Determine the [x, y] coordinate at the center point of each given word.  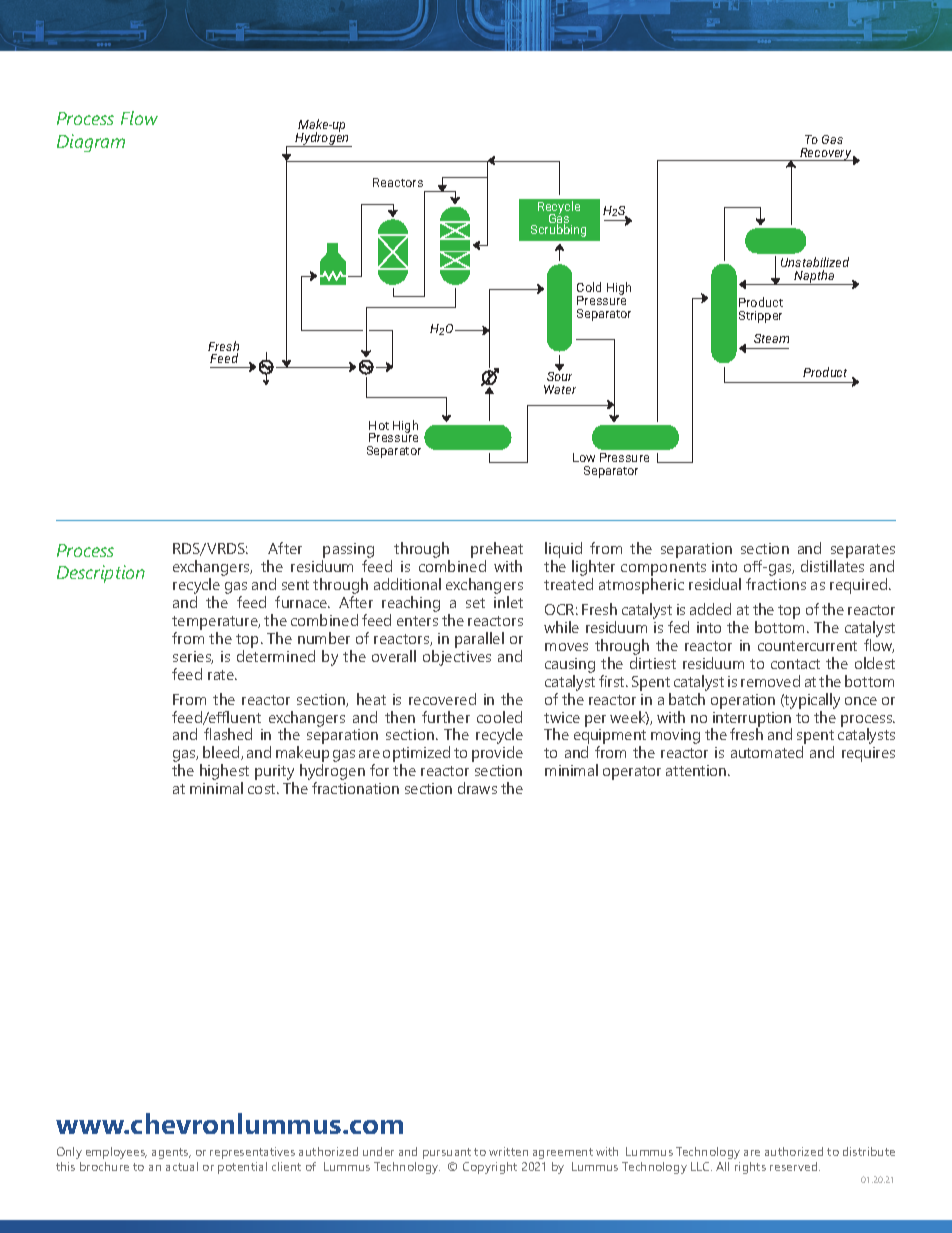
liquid [563, 551]
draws [477, 788]
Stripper [760, 317]
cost [263, 789]
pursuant [447, 1153]
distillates [832, 566]
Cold [589, 287]
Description [101, 574]
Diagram [91, 143]
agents [171, 1153]
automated [767, 752]
